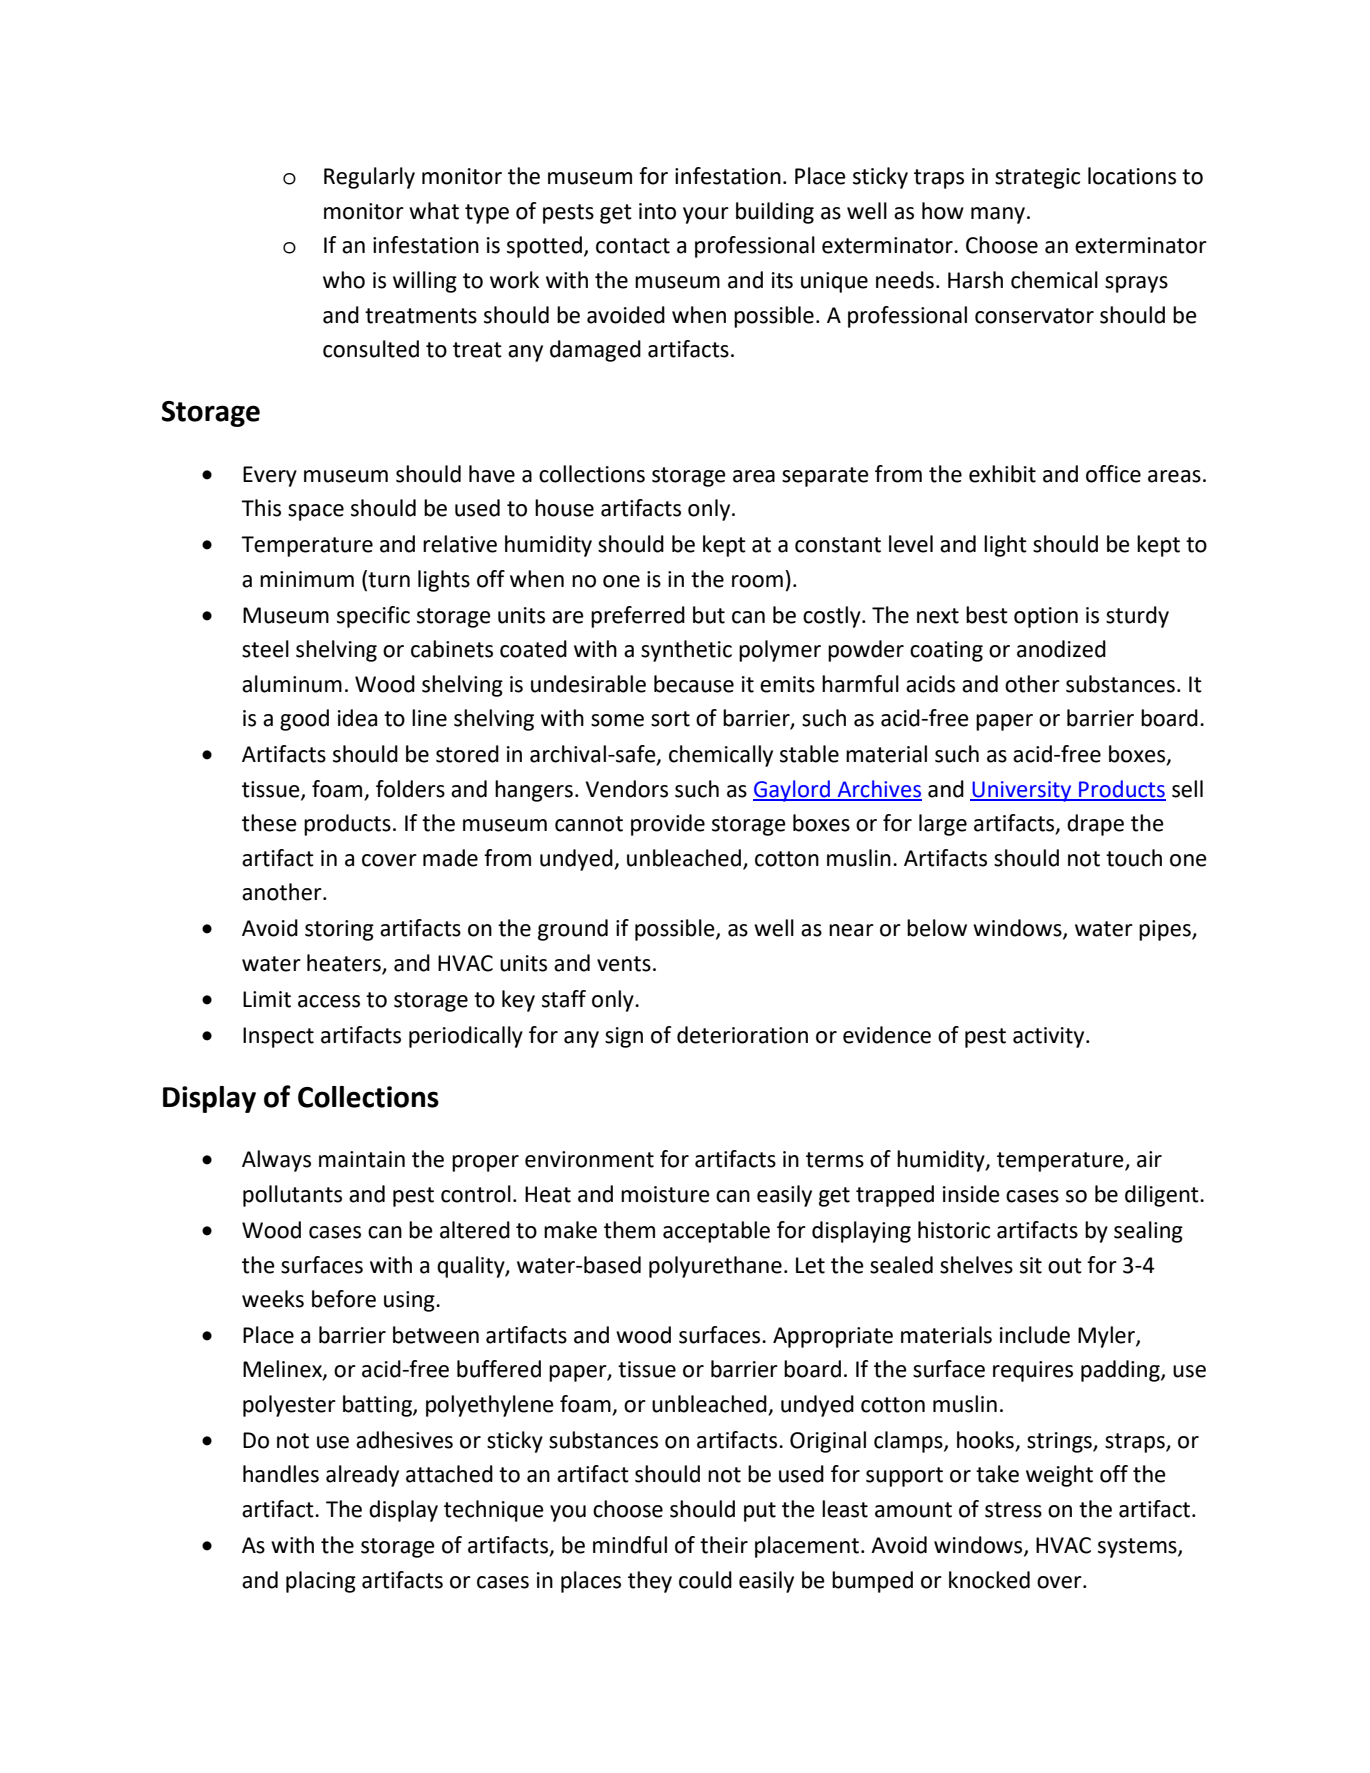 This document has height=1773, width=1370. What do you see at coordinates (1022, 791) in the document?
I see `University` at bounding box center [1022, 791].
